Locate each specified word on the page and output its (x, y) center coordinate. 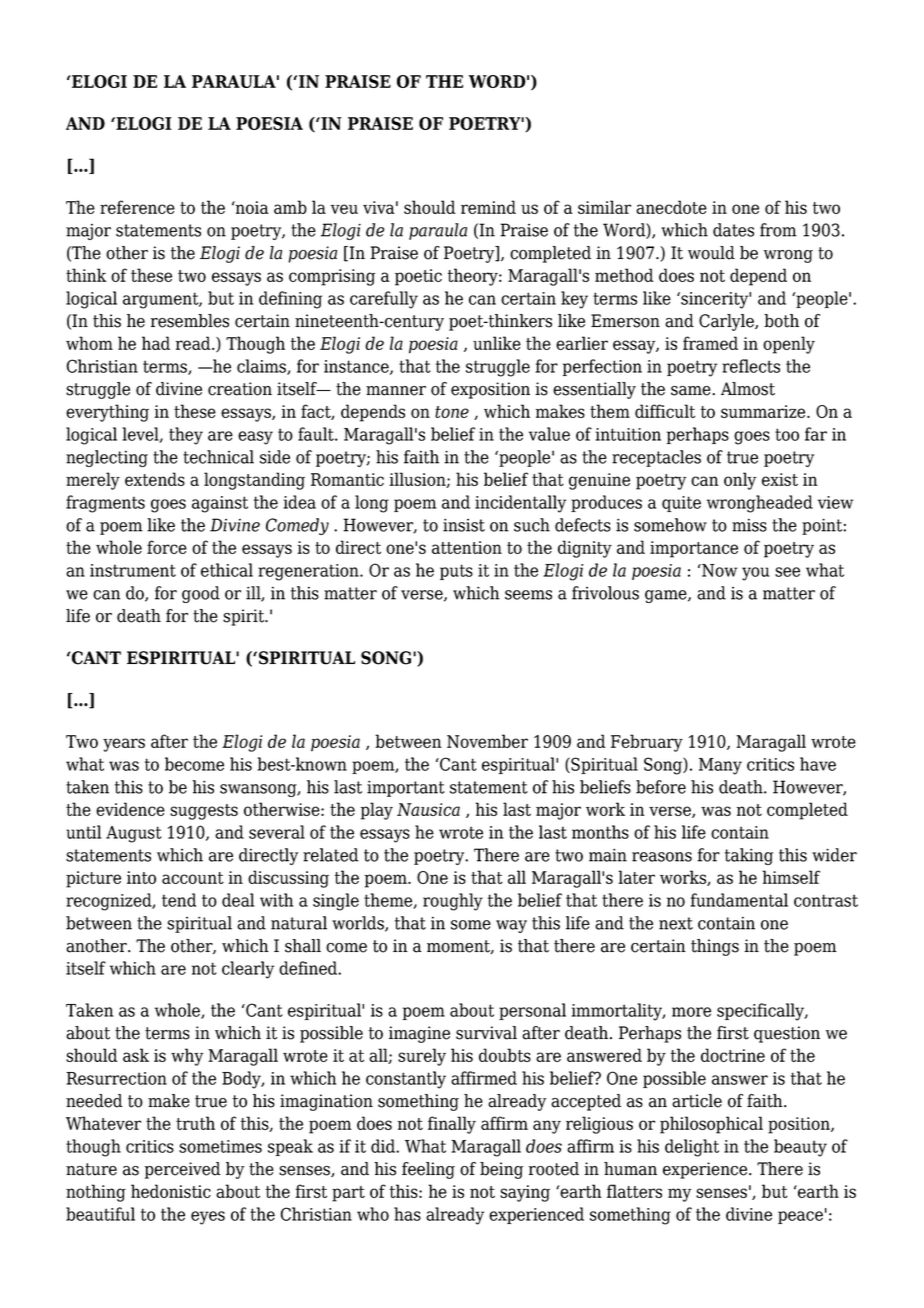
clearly (248, 970)
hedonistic (171, 1191)
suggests (204, 812)
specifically (761, 1012)
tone (452, 412)
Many (720, 766)
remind (488, 207)
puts (456, 572)
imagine (419, 1034)
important (406, 788)
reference (137, 207)
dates (733, 230)
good (201, 594)
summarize (764, 411)
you (755, 574)
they (186, 436)
